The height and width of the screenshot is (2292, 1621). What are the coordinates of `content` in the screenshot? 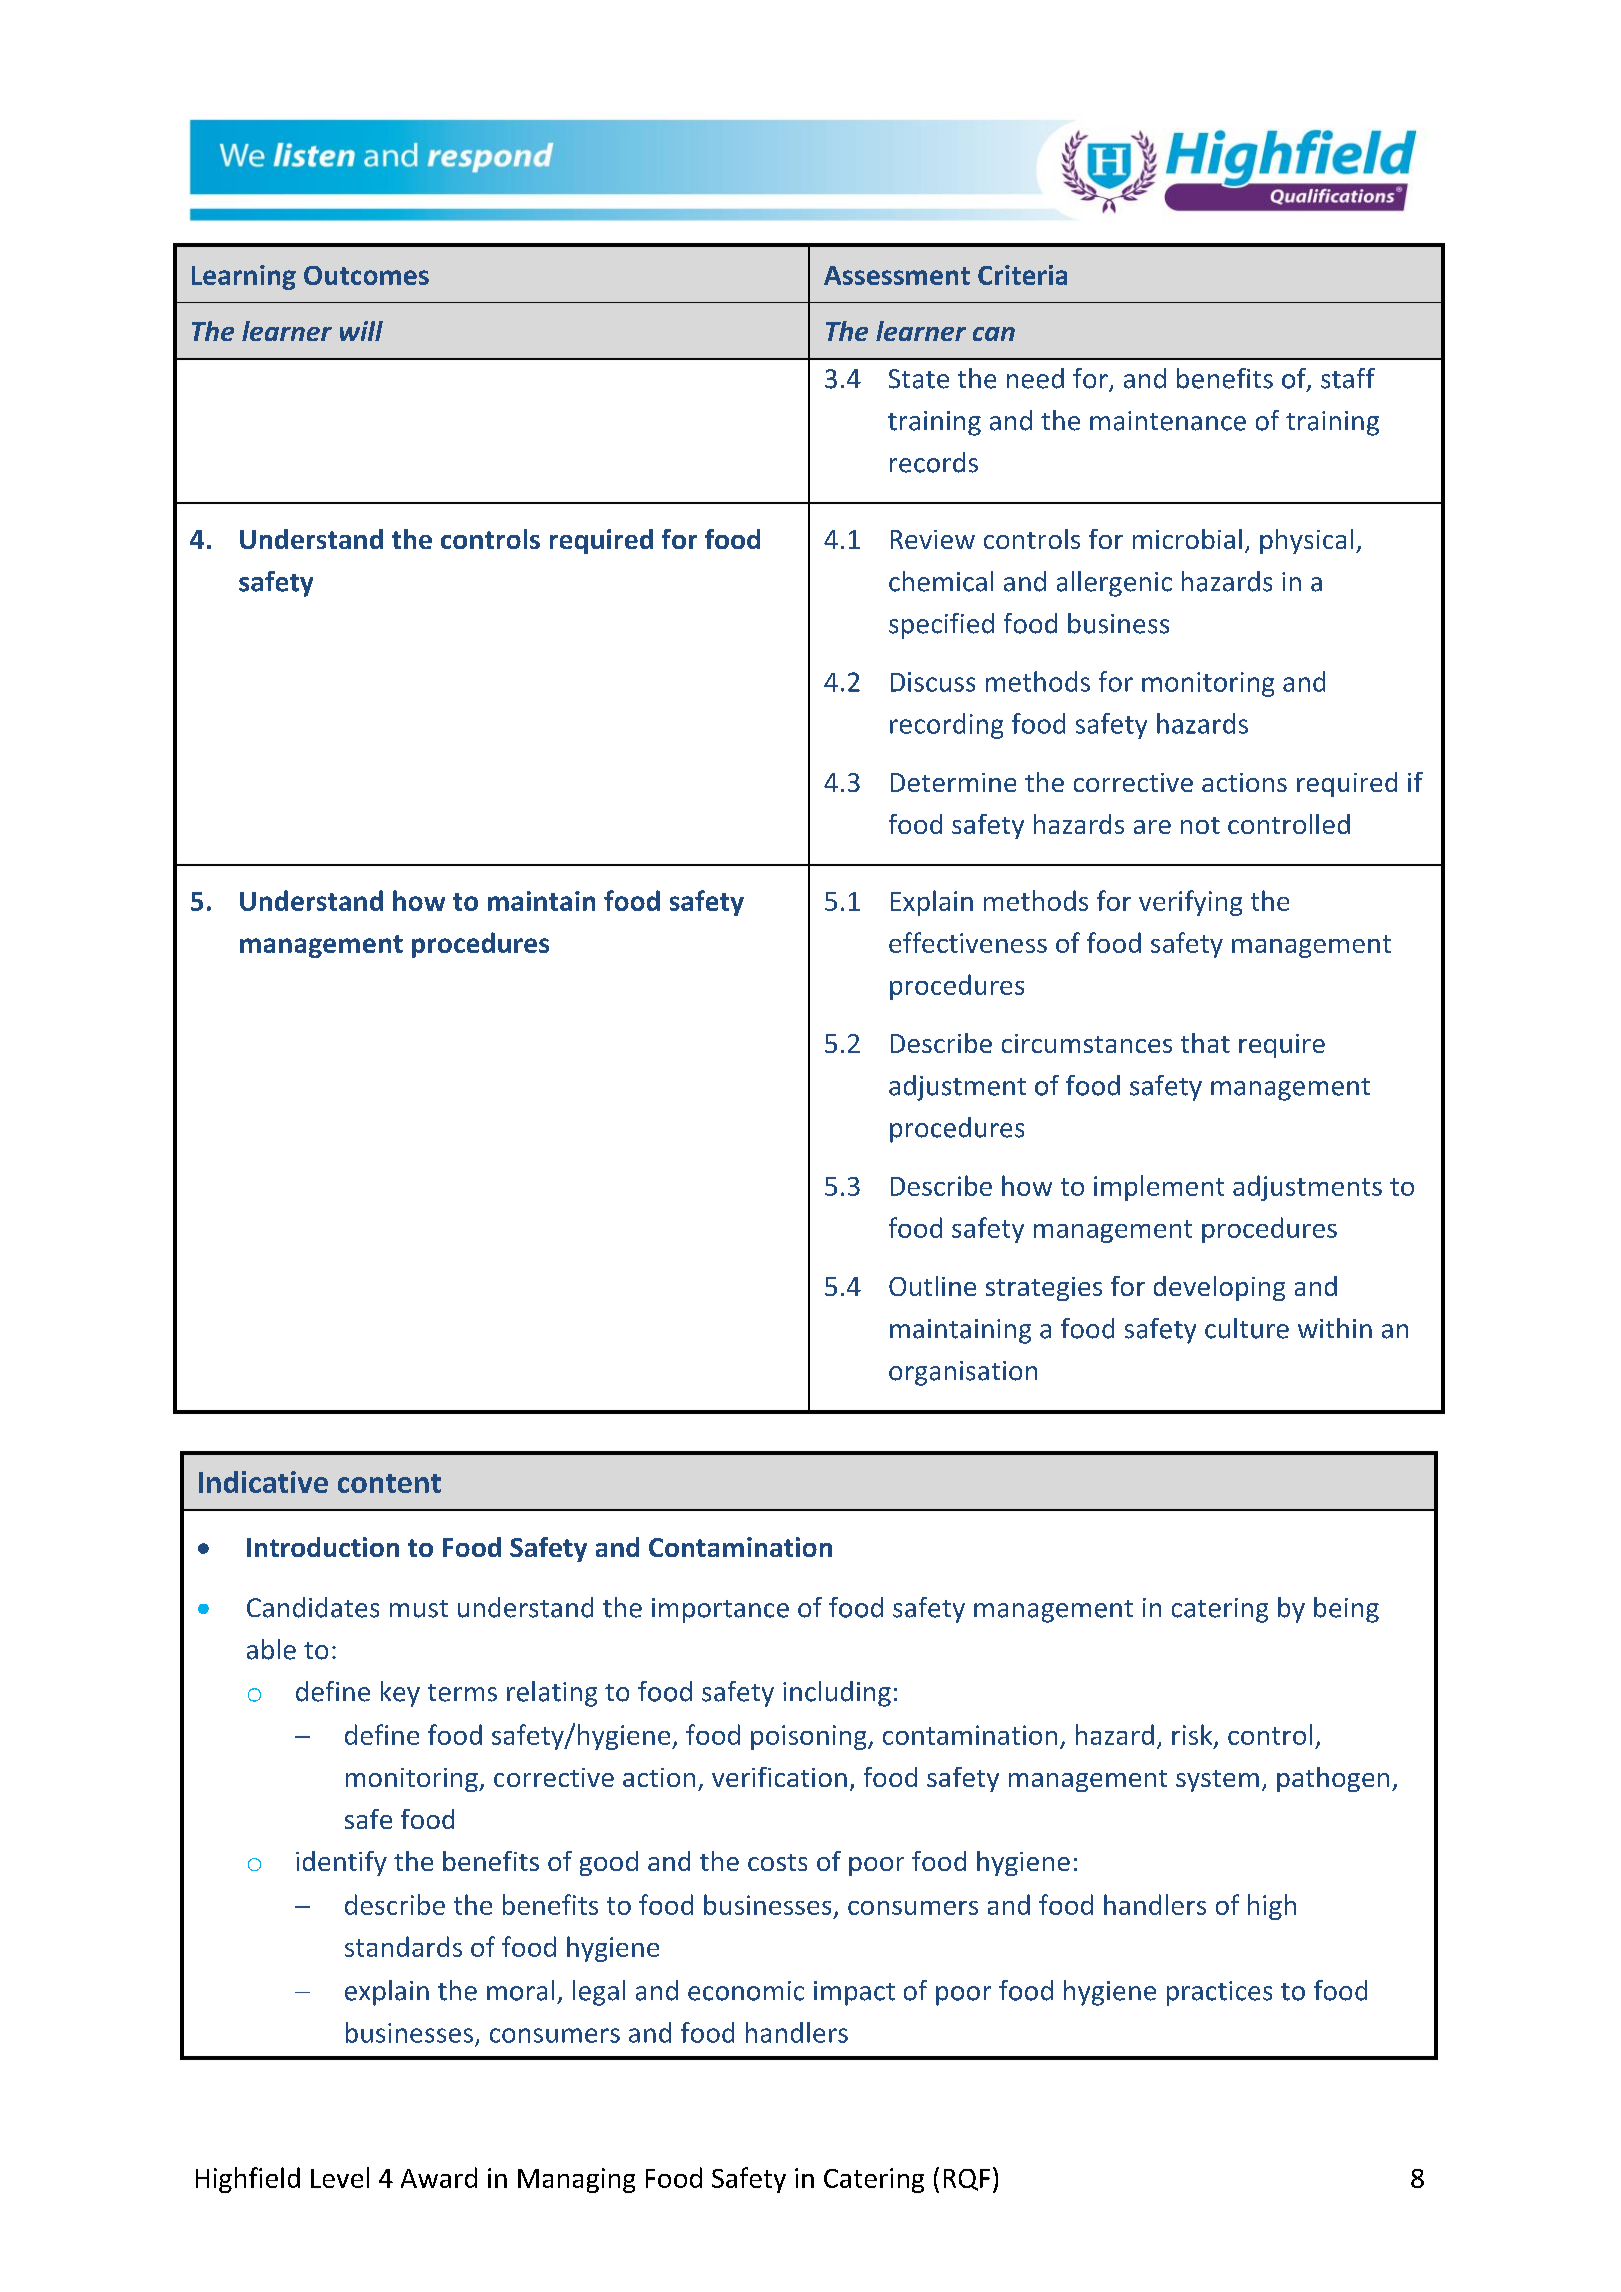 It's located at (389, 1483).
